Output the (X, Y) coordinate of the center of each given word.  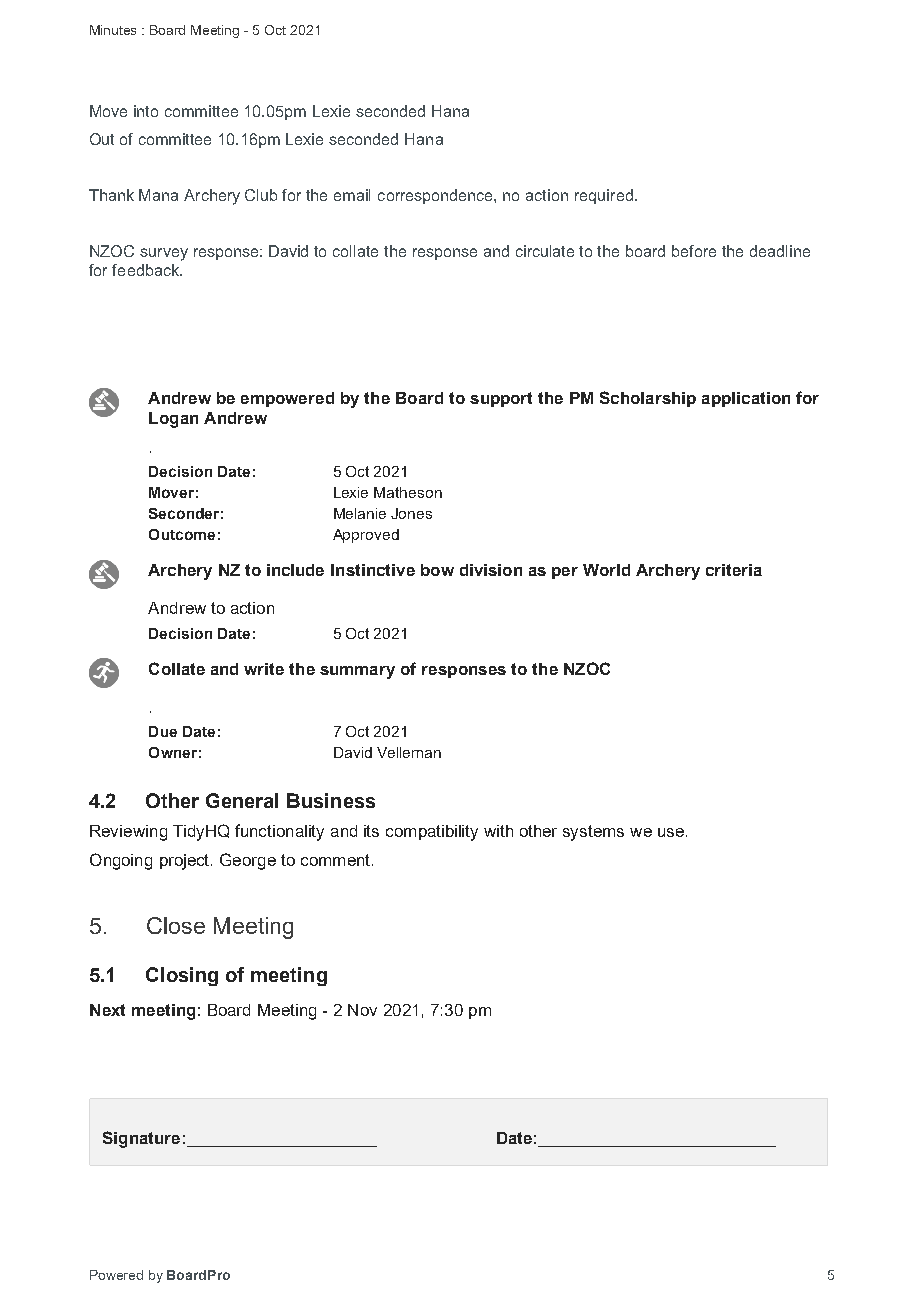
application (746, 399)
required (604, 196)
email (352, 195)
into (146, 111)
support (501, 399)
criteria (734, 570)
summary (357, 672)
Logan (173, 420)
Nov (362, 1010)
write (264, 669)
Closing (182, 976)
